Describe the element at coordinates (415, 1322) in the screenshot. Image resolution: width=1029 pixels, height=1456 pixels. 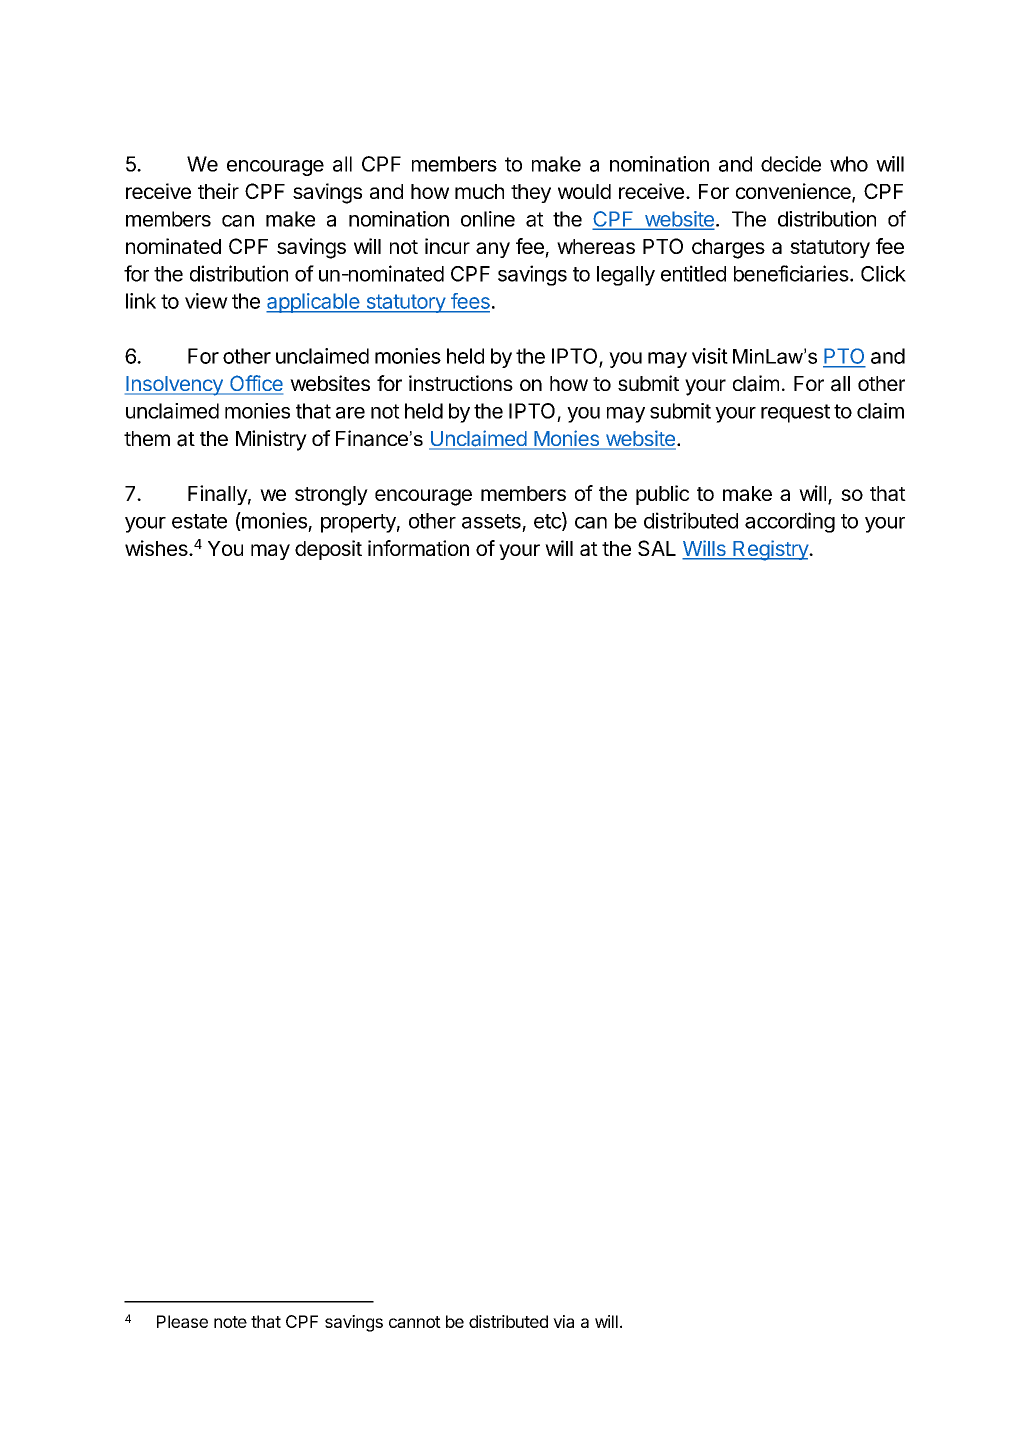
I see `cannot` at that location.
